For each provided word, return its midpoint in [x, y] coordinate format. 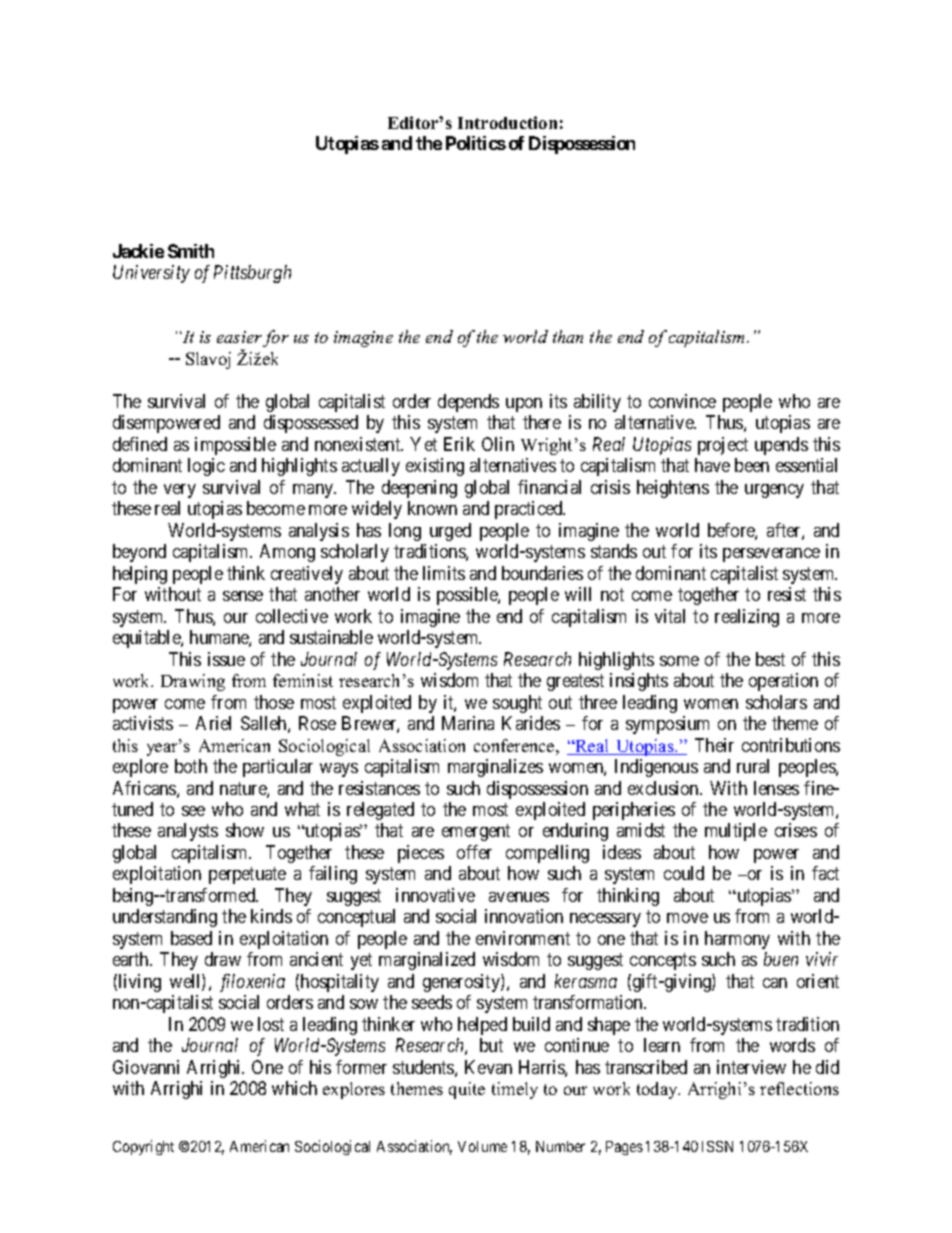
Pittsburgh [252, 274]
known [432, 508]
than [568, 336]
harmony [737, 940]
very [180, 491]
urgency [774, 491]
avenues [519, 897]
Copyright [143, 1147]
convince [682, 401]
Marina [468, 723]
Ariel [213, 723]
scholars [776, 702]
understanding [165, 918]
